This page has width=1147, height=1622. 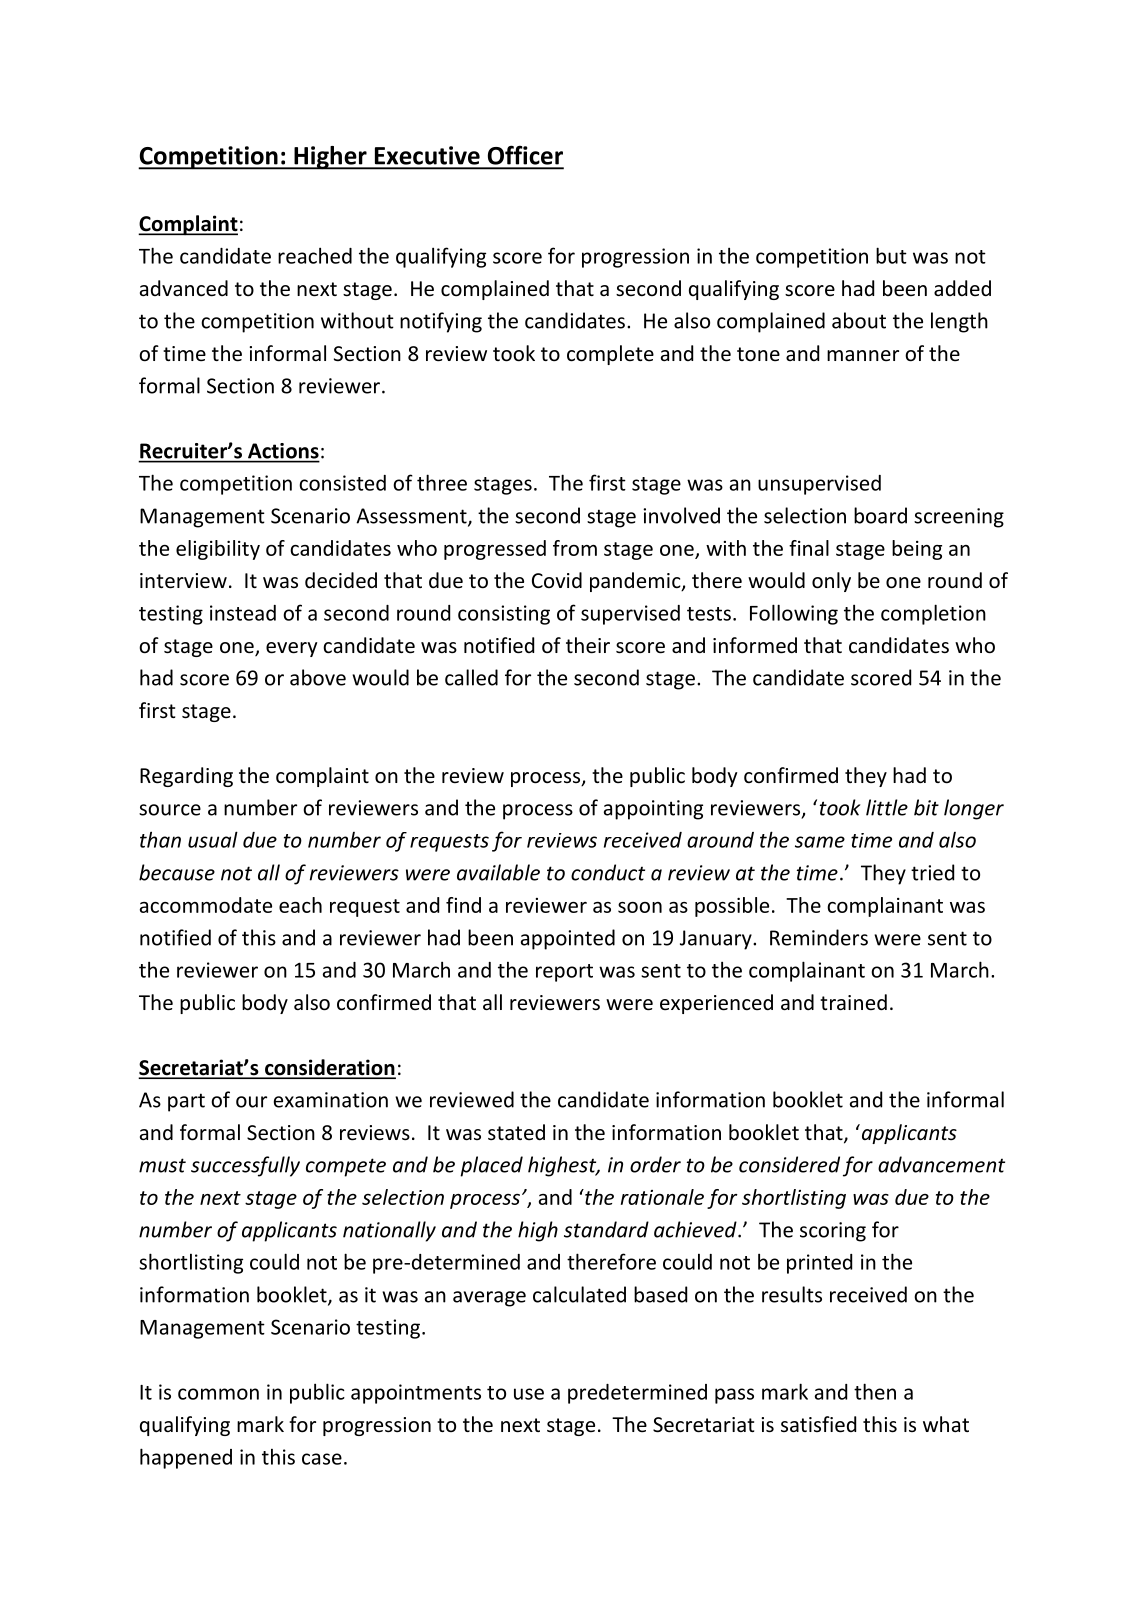 I want to click on board, so click(x=880, y=515).
